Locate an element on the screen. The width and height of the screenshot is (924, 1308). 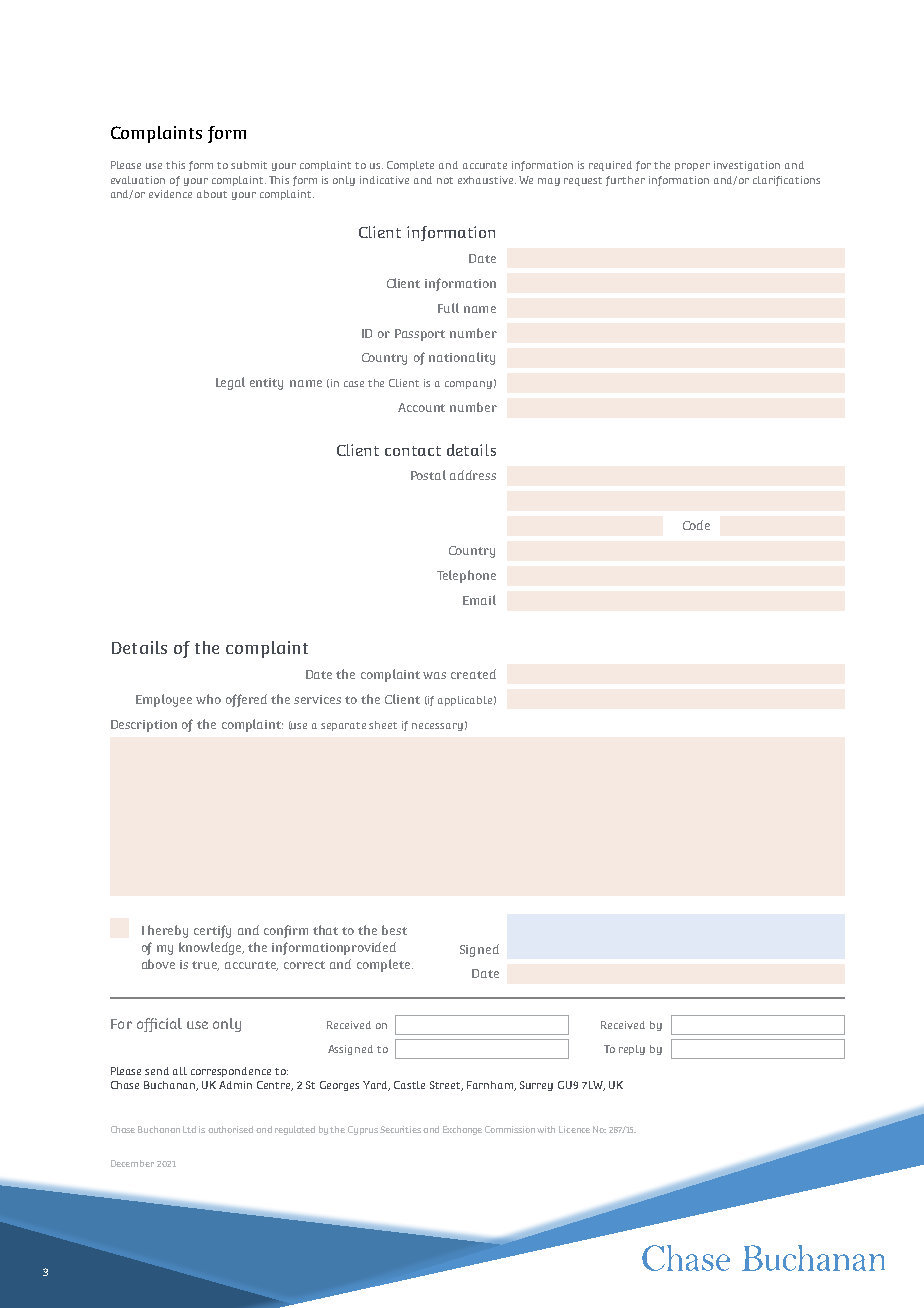
Telephone is located at coordinates (466, 576).
